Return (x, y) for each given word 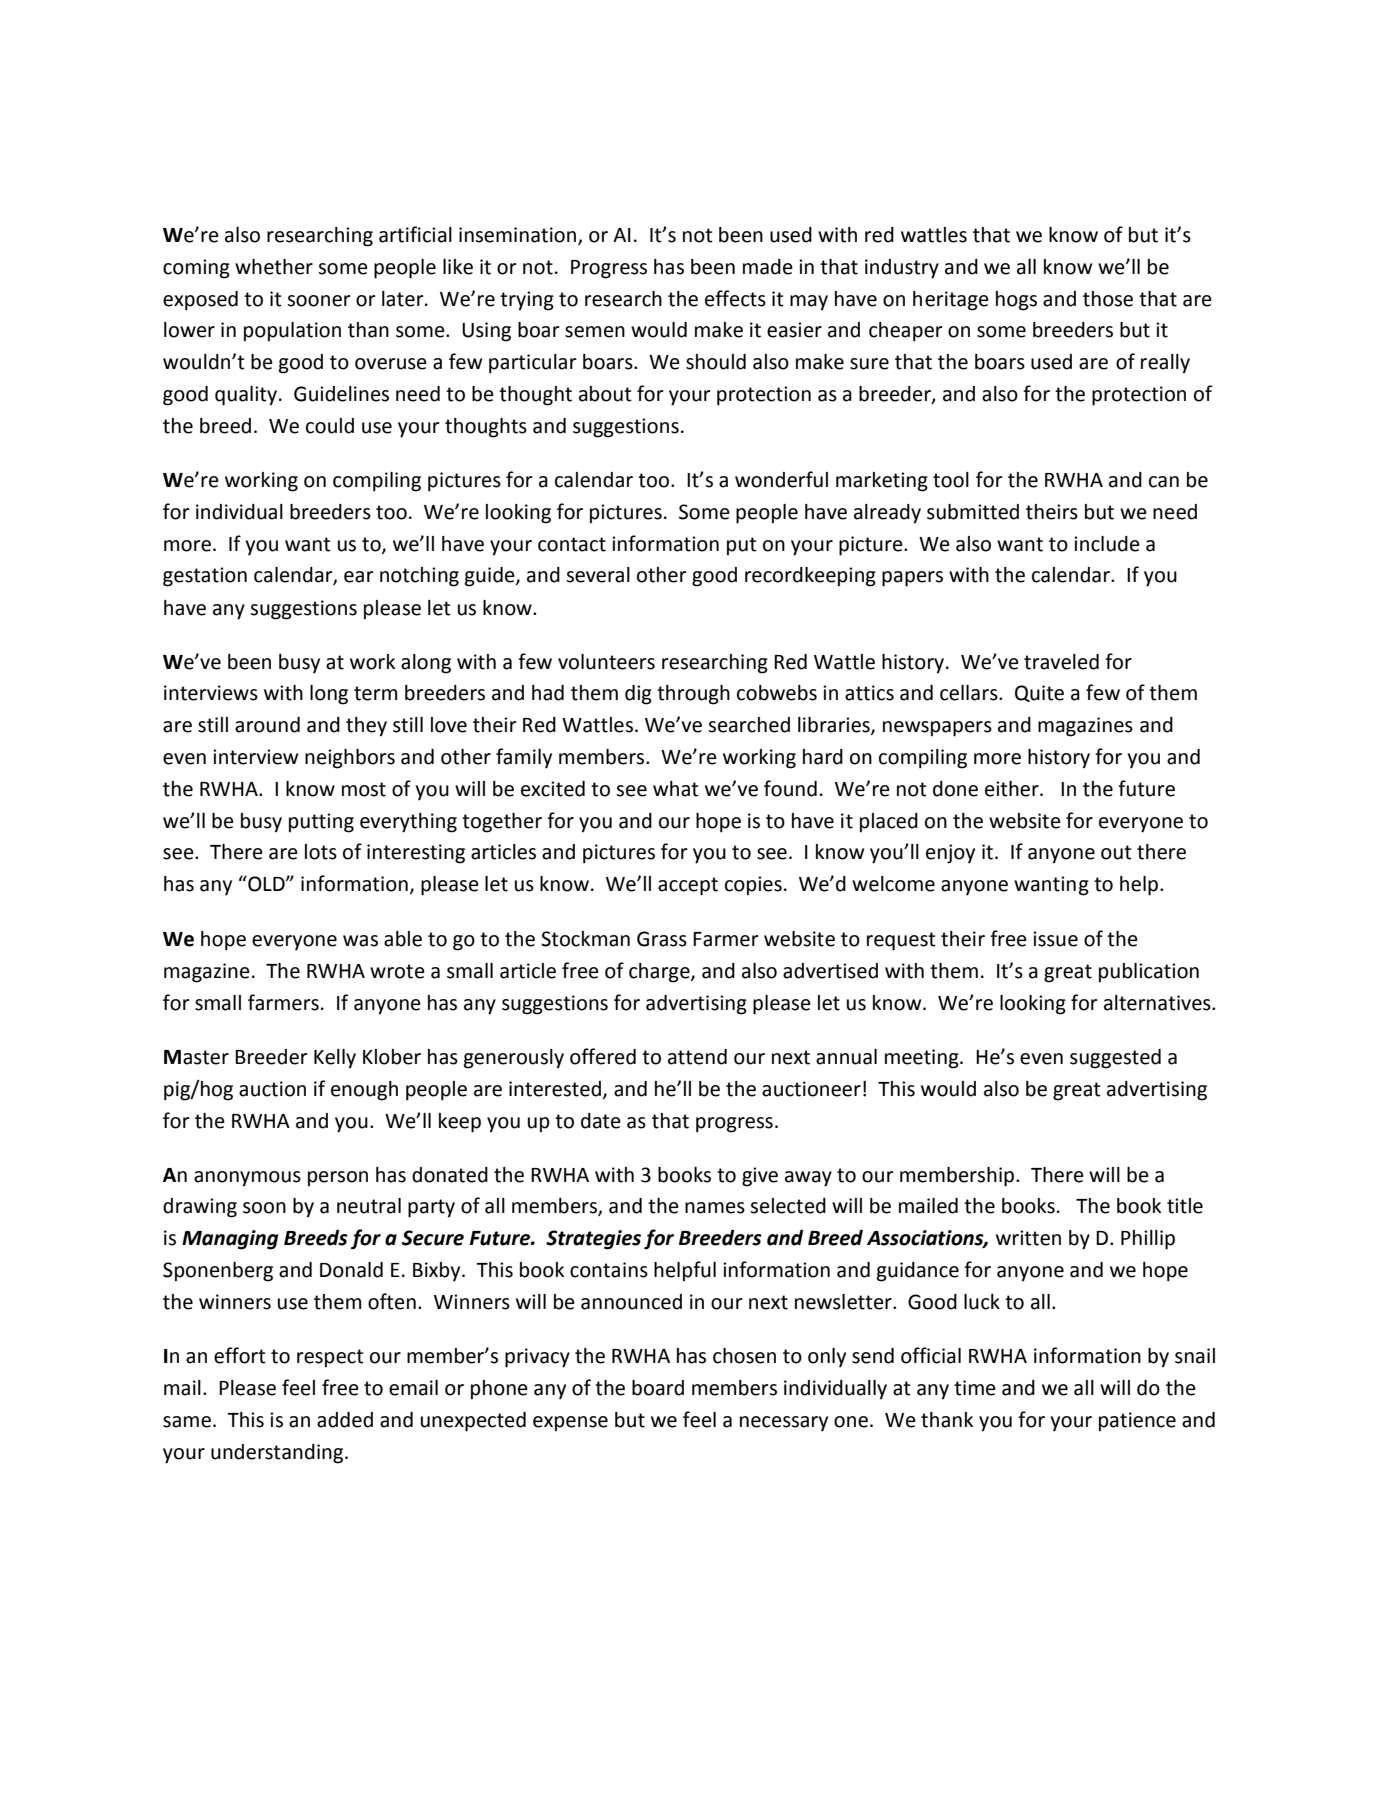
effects (735, 298)
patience (1137, 1422)
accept (688, 886)
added (345, 1420)
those (1108, 299)
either (1013, 789)
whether (274, 267)
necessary (784, 1424)
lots (321, 852)
